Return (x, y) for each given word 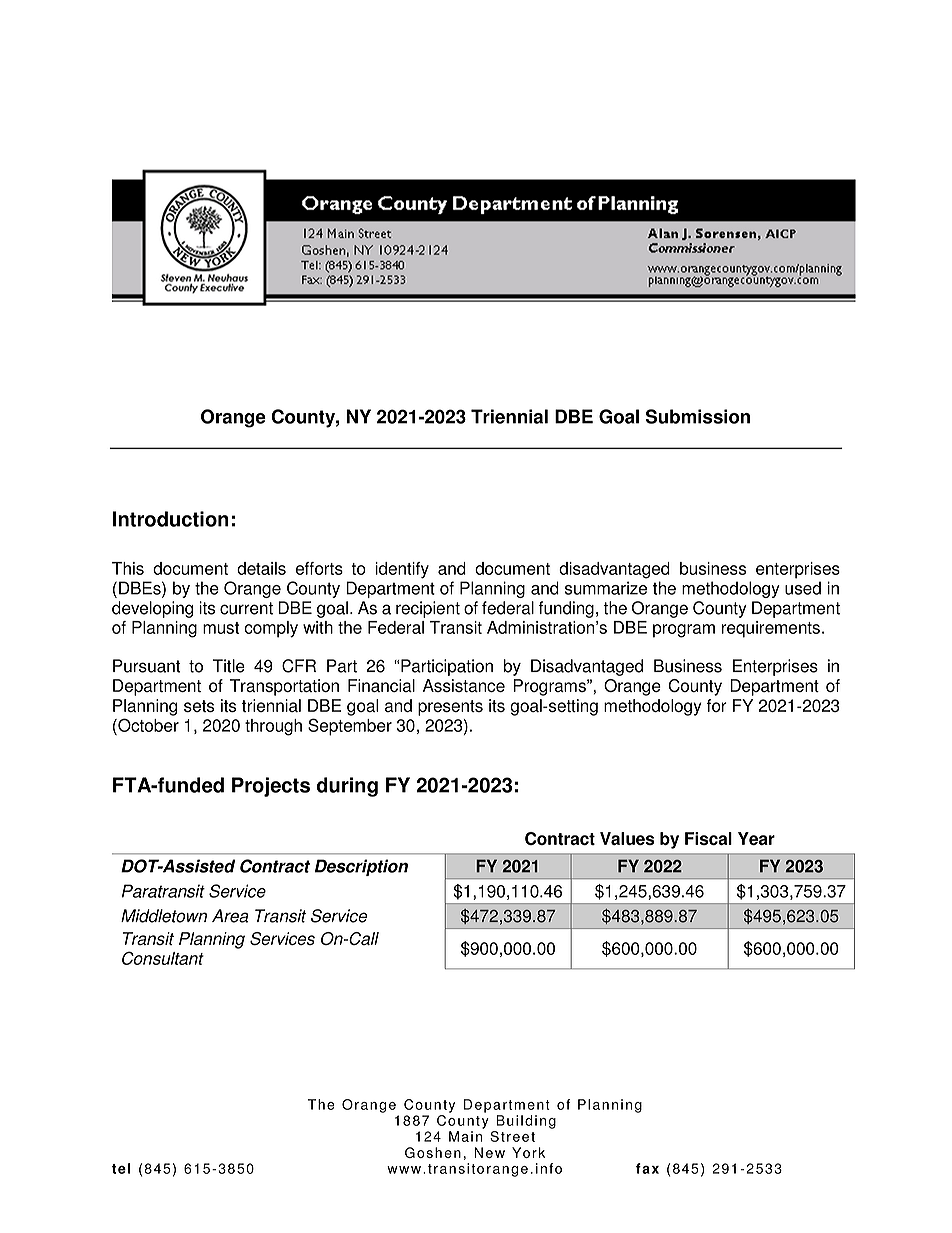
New (489, 1152)
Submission (698, 416)
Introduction (171, 519)
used (803, 588)
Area (230, 916)
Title (229, 666)
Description (361, 867)
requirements (772, 629)
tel (121, 1168)
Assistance (464, 685)
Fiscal (708, 838)
